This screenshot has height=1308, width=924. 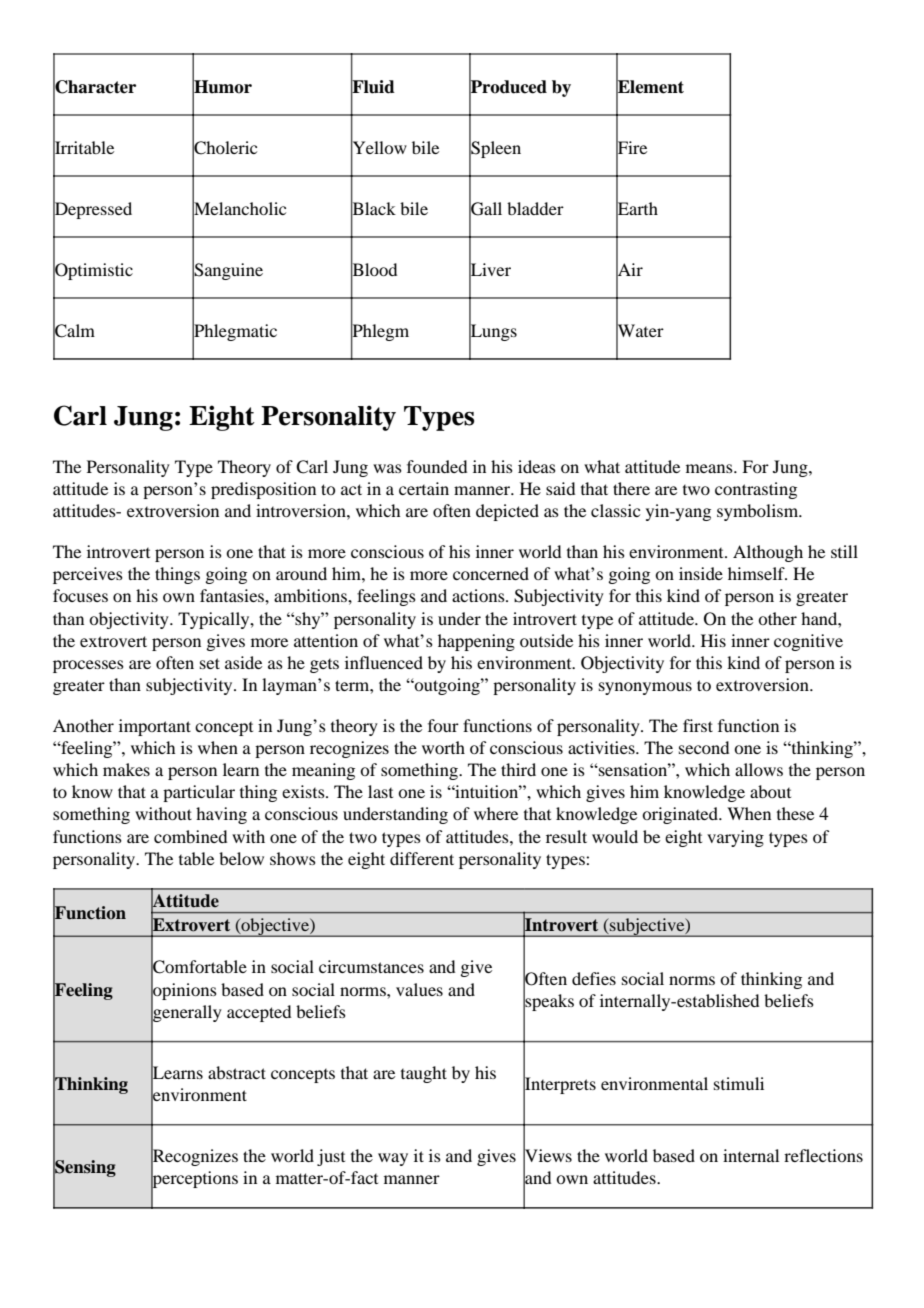 I want to click on contrasting, so click(x=756, y=490).
